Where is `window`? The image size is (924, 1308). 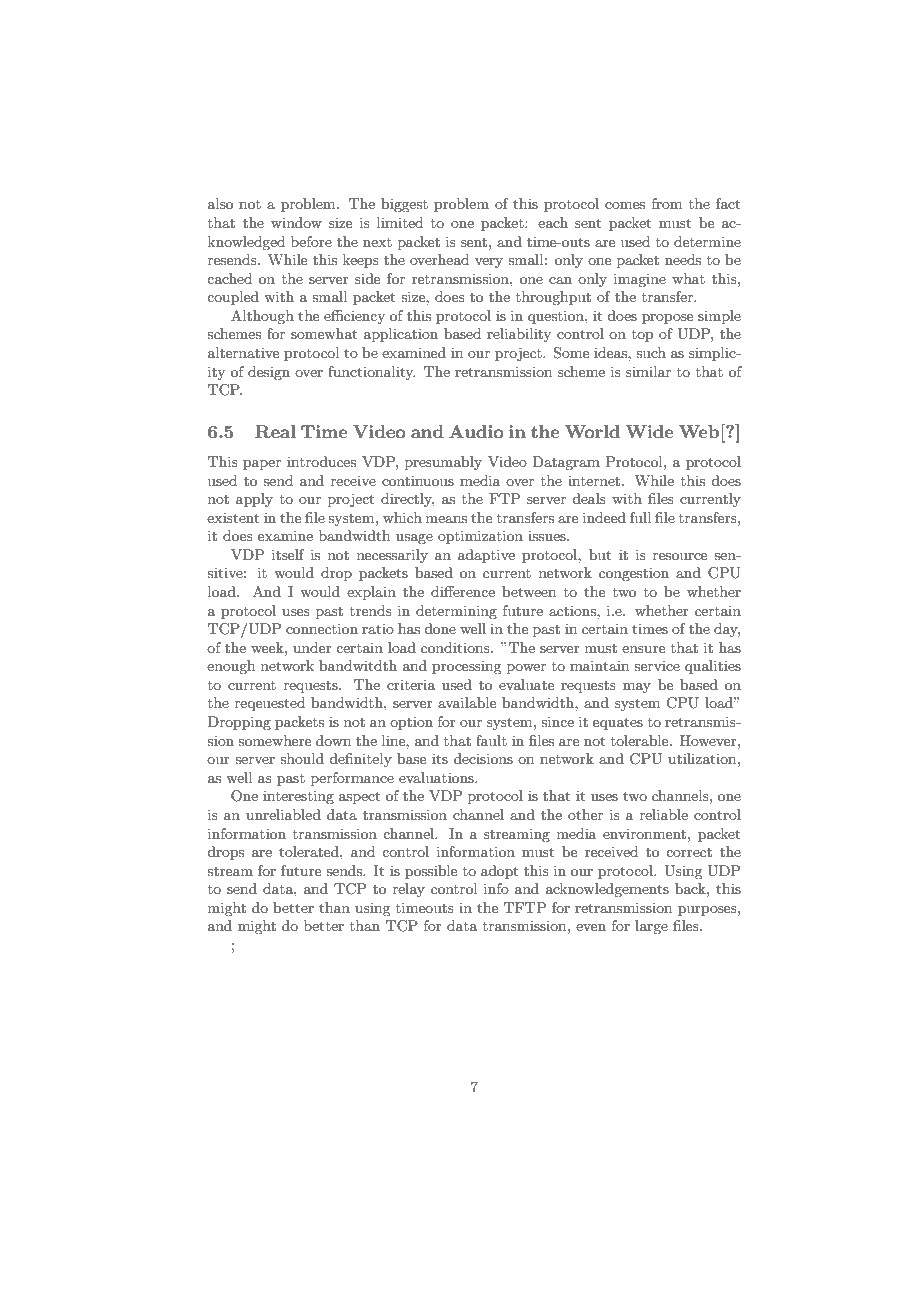
window is located at coordinates (296, 222).
